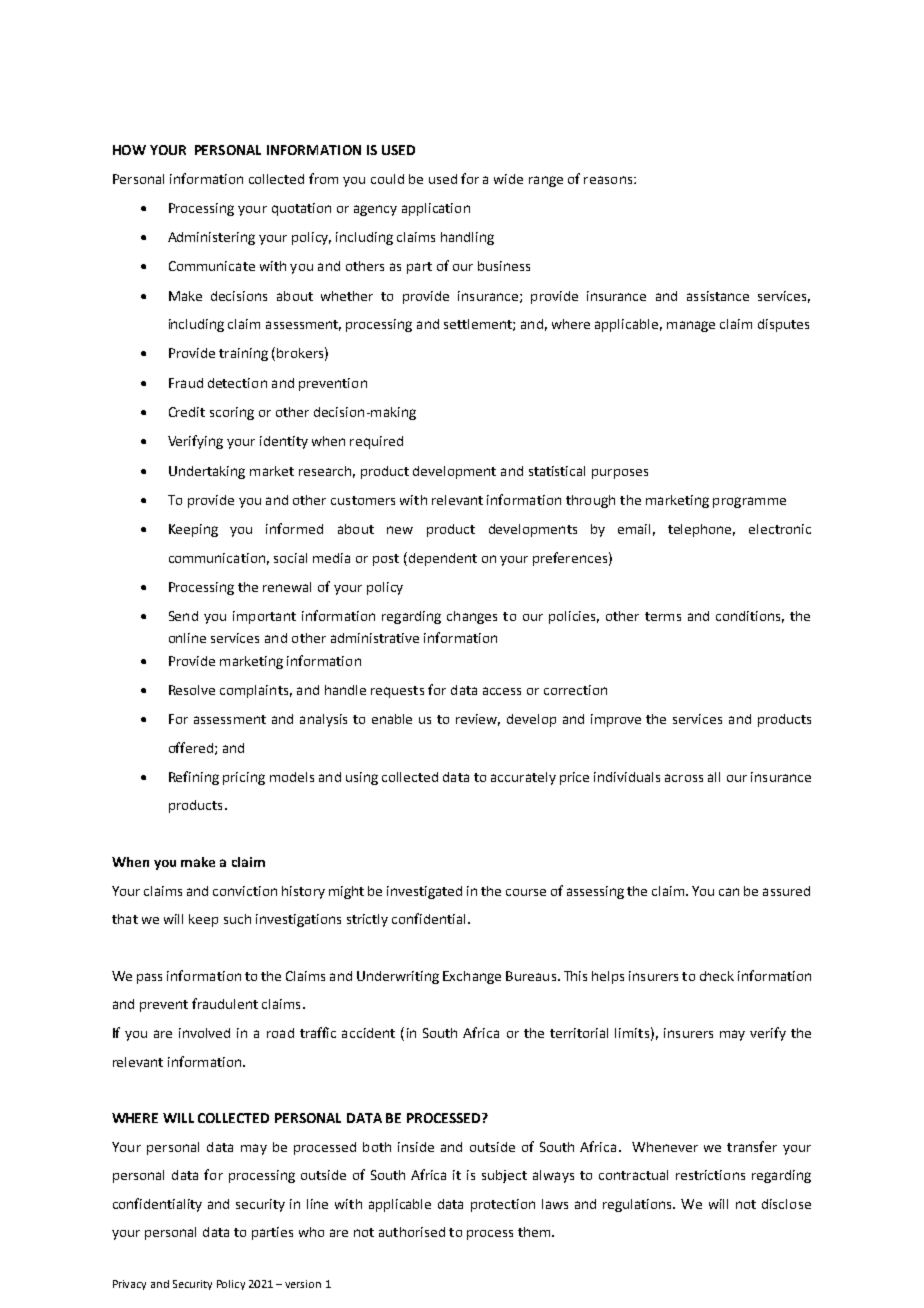 The width and height of the screenshot is (924, 1308). What do you see at coordinates (412, 1232) in the screenshot?
I see `authorised` at bounding box center [412, 1232].
